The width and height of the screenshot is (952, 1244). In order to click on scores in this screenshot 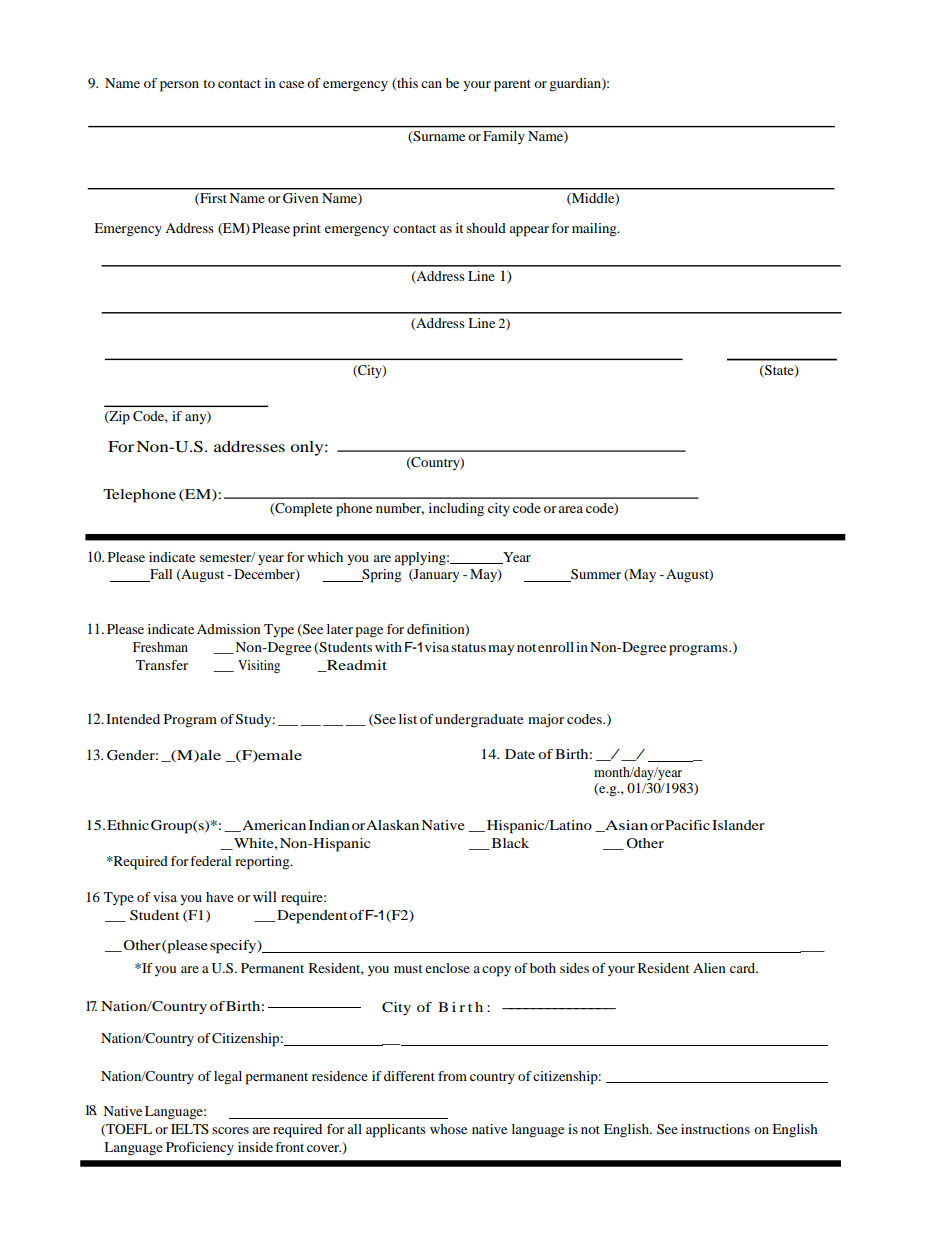, I will do `click(230, 1130)`.
